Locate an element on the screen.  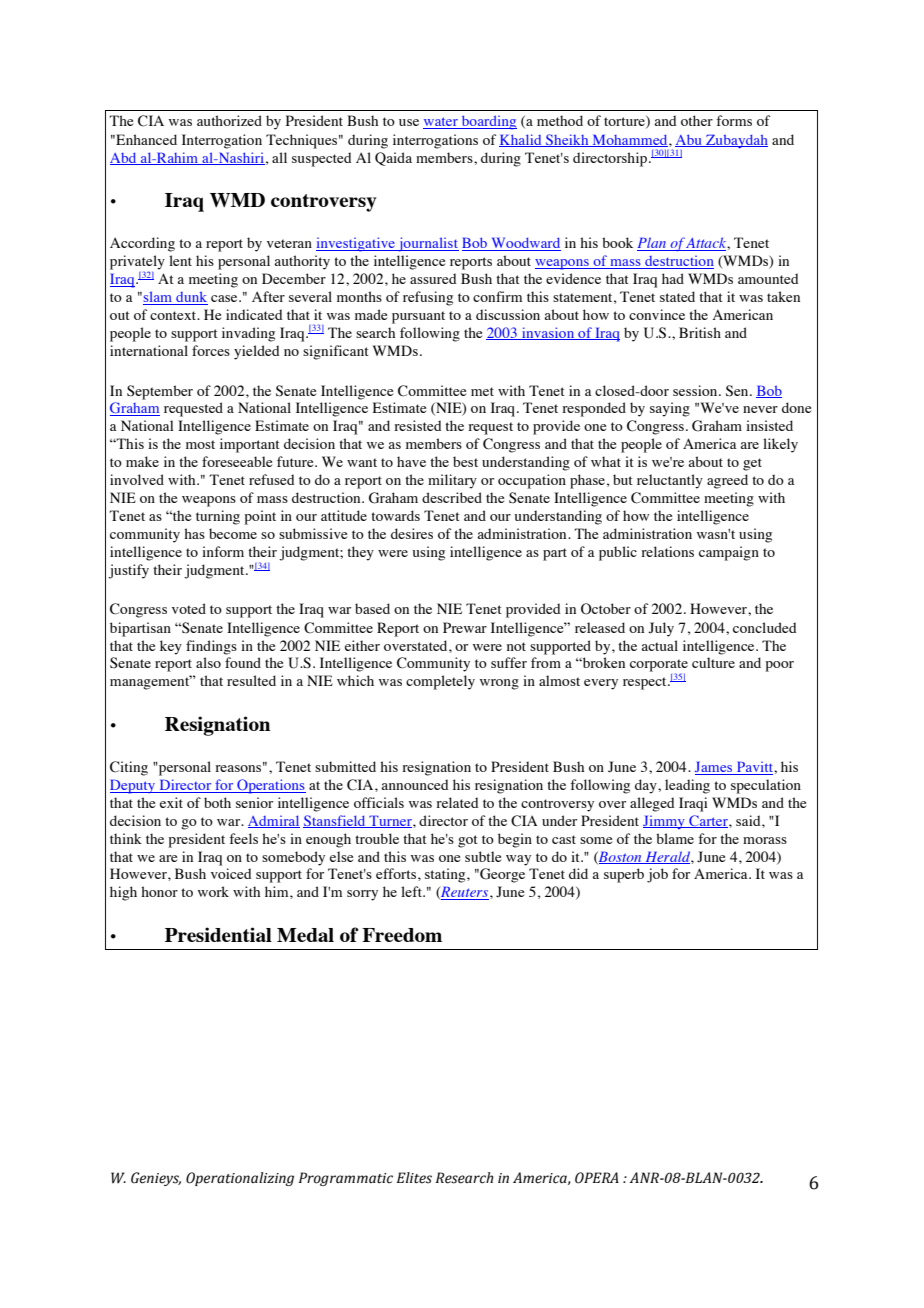
also is located at coordinates (208, 662).
